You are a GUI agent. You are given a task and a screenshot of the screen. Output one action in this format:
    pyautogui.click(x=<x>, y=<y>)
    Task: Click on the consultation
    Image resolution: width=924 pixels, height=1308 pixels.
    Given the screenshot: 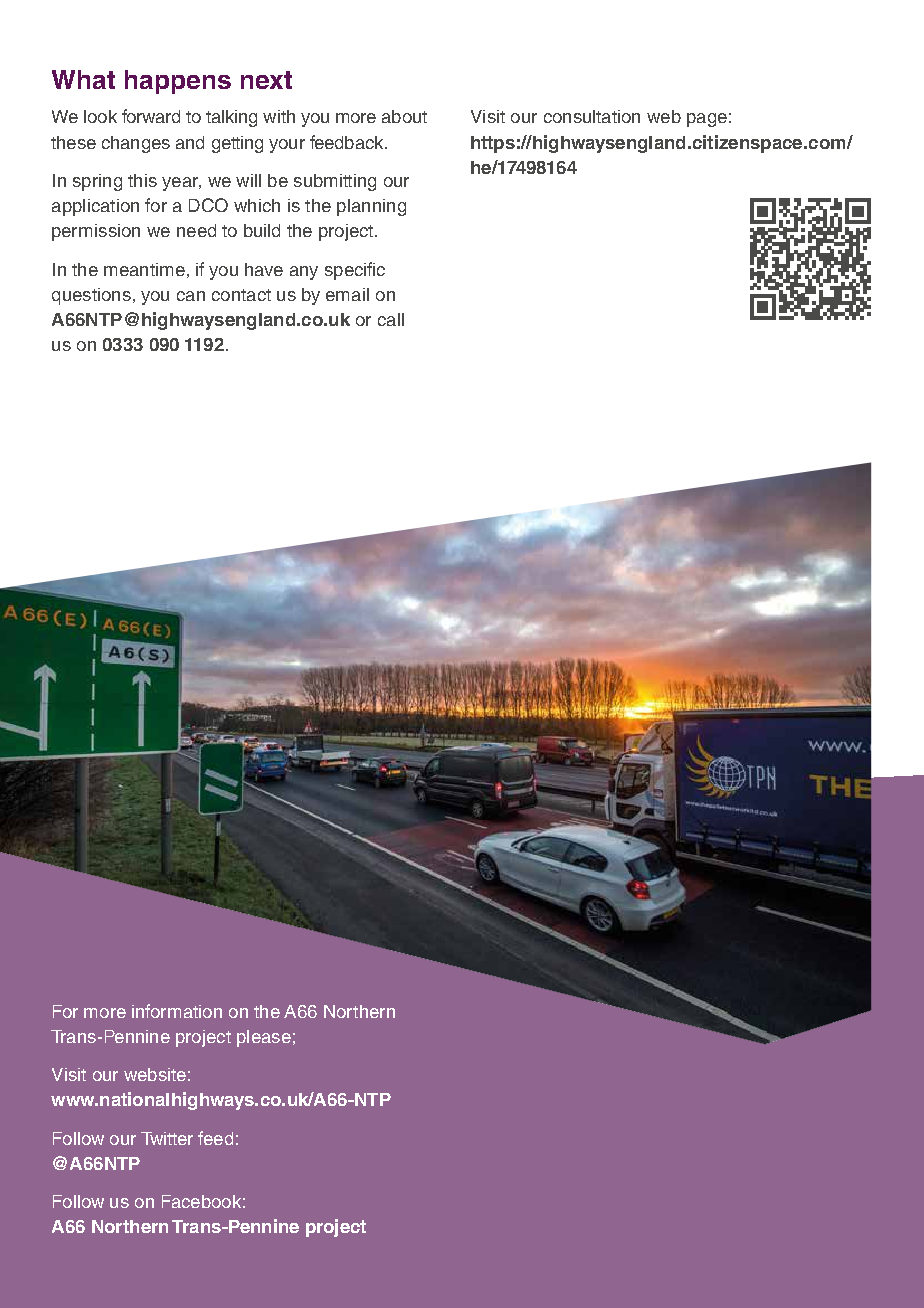 What is the action you would take?
    pyautogui.click(x=592, y=116)
